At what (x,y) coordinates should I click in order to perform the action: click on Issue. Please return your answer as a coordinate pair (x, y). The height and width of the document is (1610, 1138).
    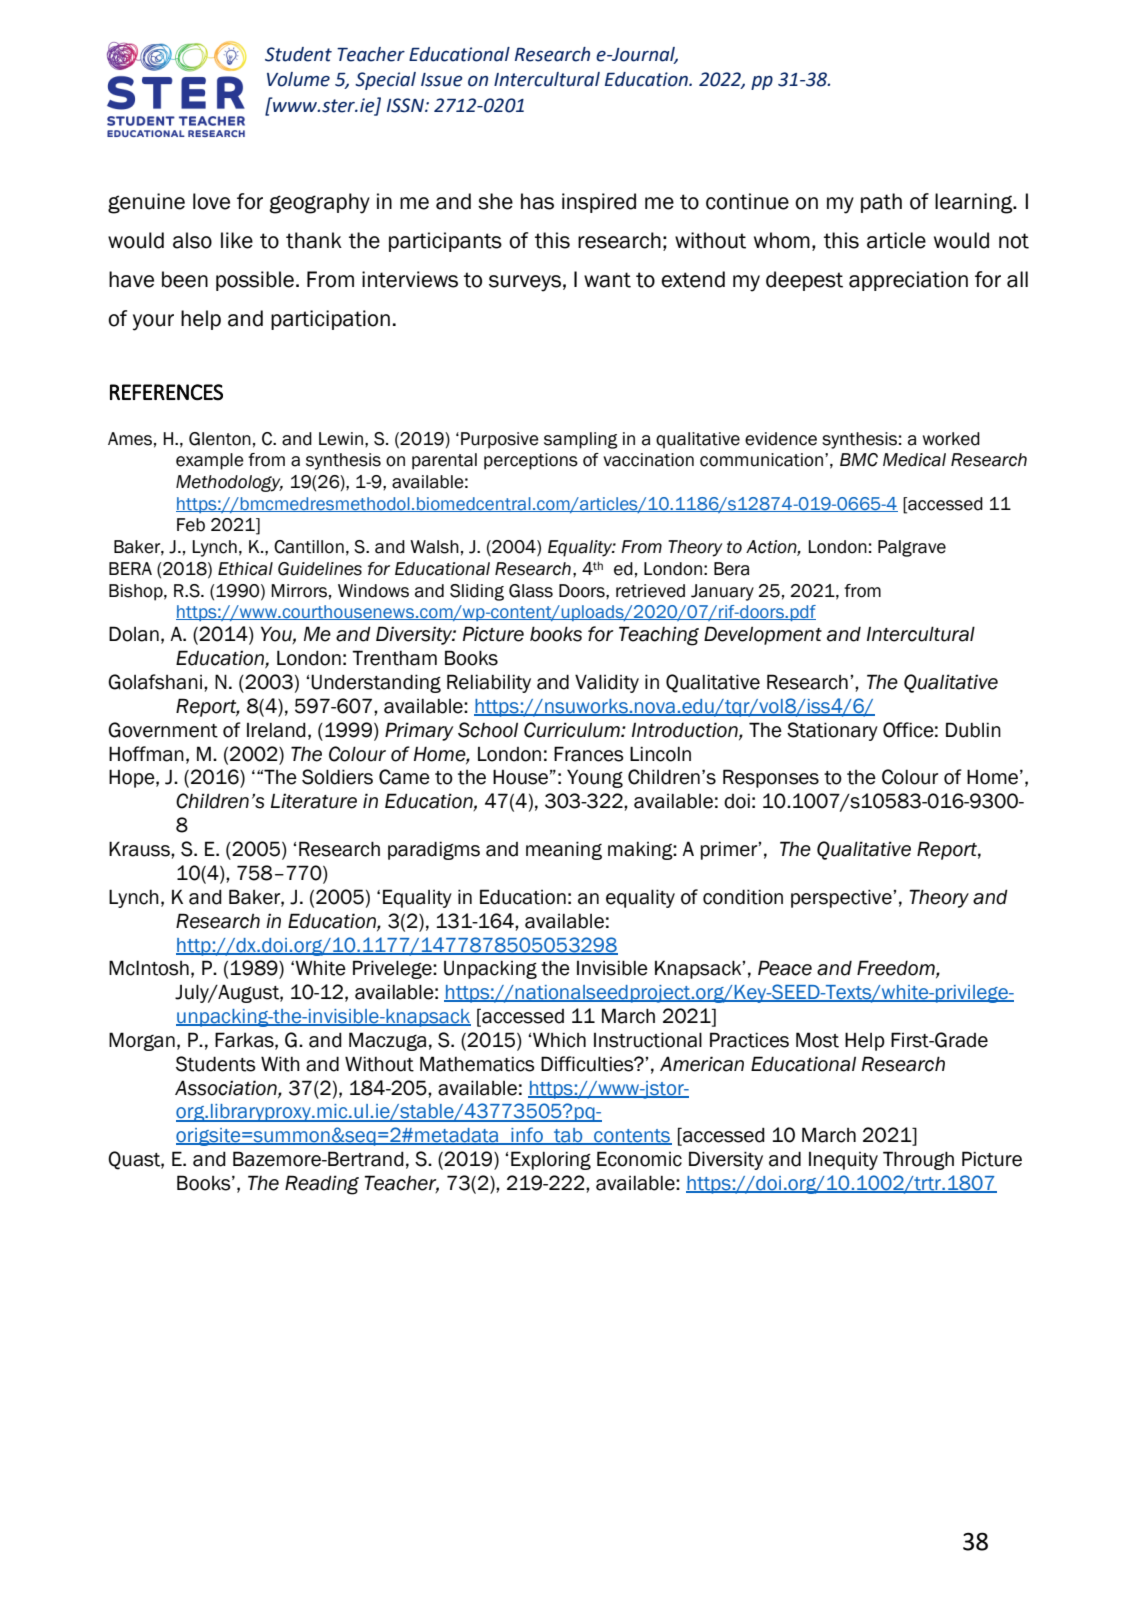
    Looking at the image, I should click on (442, 80).
